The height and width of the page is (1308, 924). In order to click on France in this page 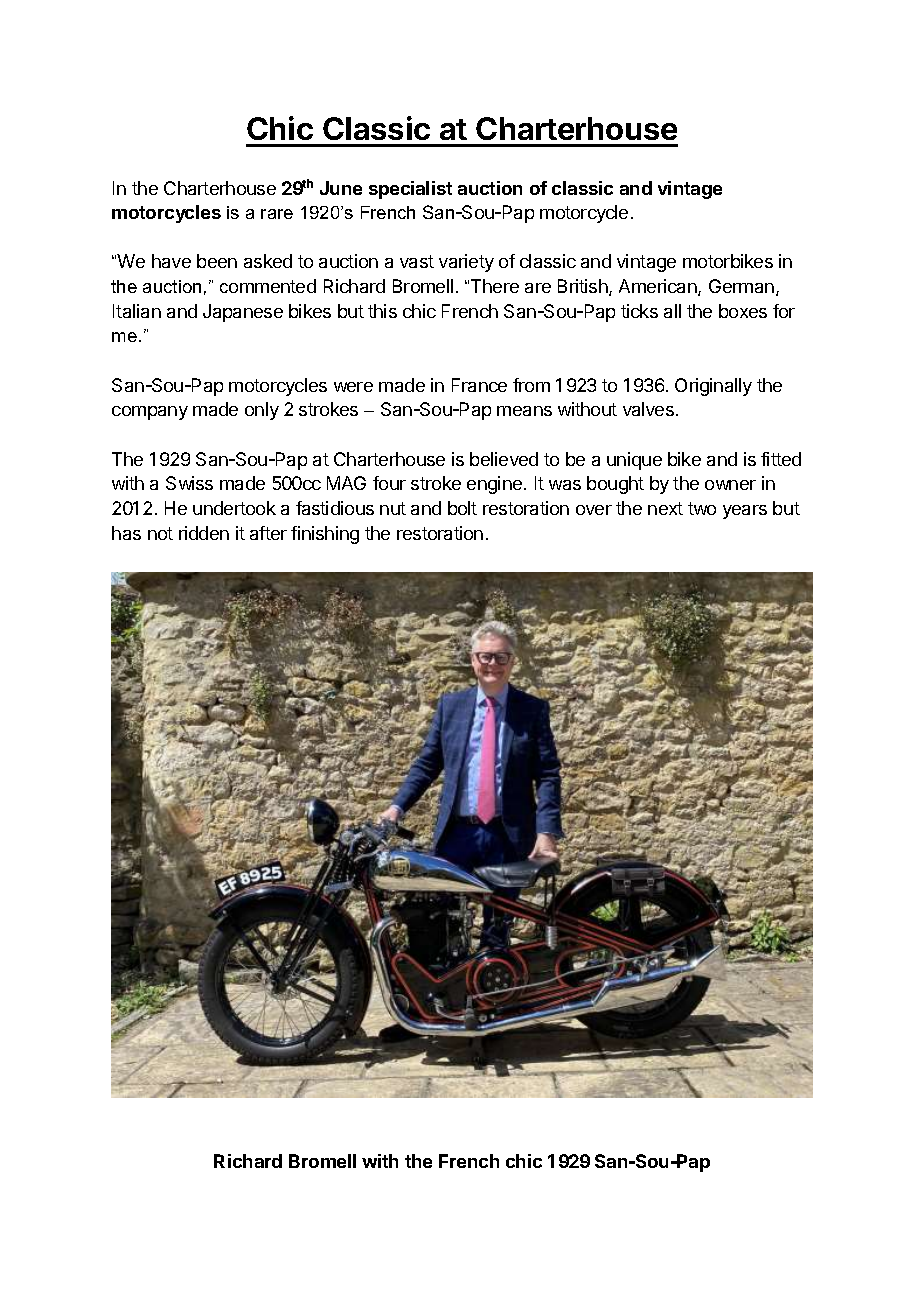, I will do `click(479, 385)`.
